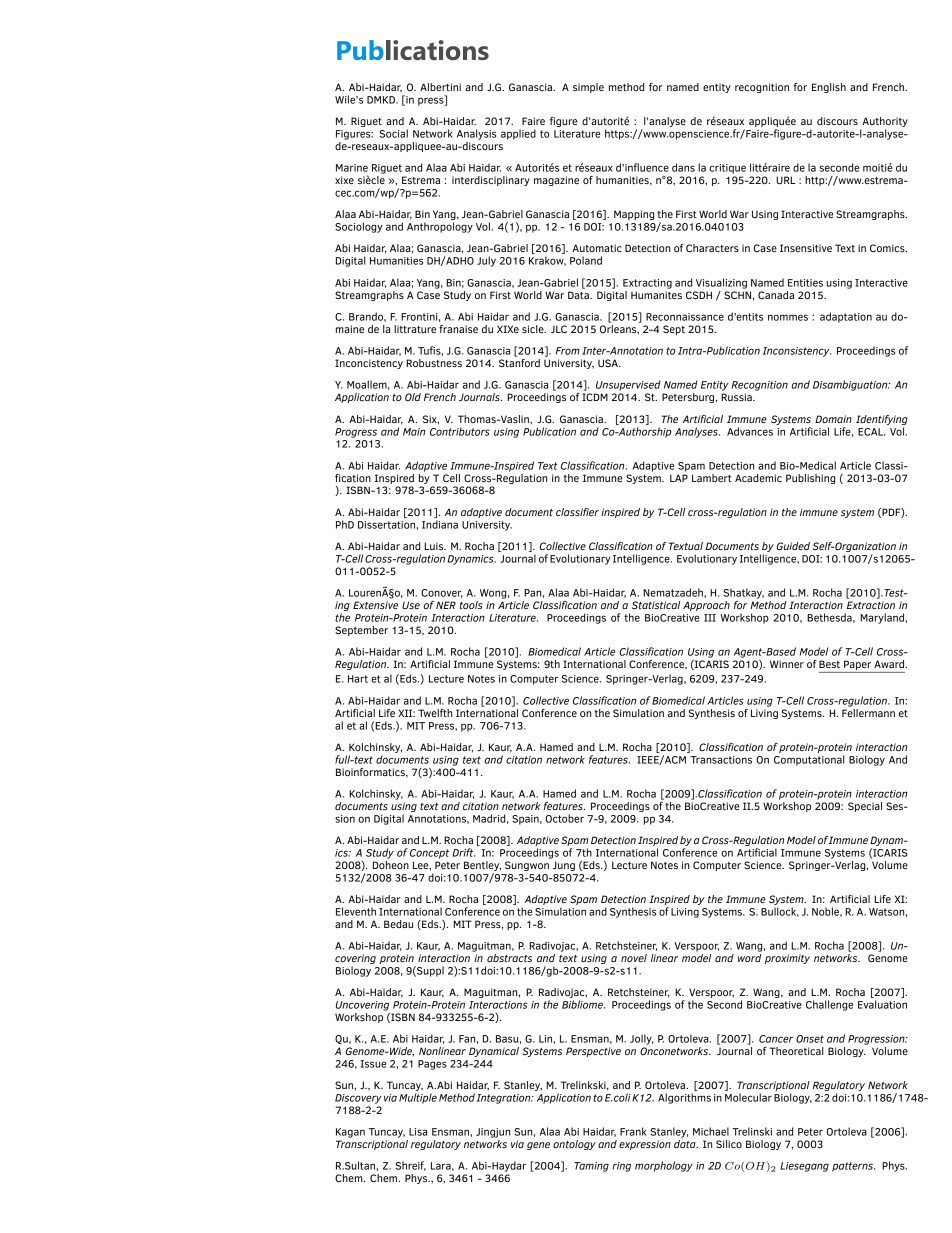 The width and height of the screenshot is (952, 1233). I want to click on Best, so click(829, 664).
